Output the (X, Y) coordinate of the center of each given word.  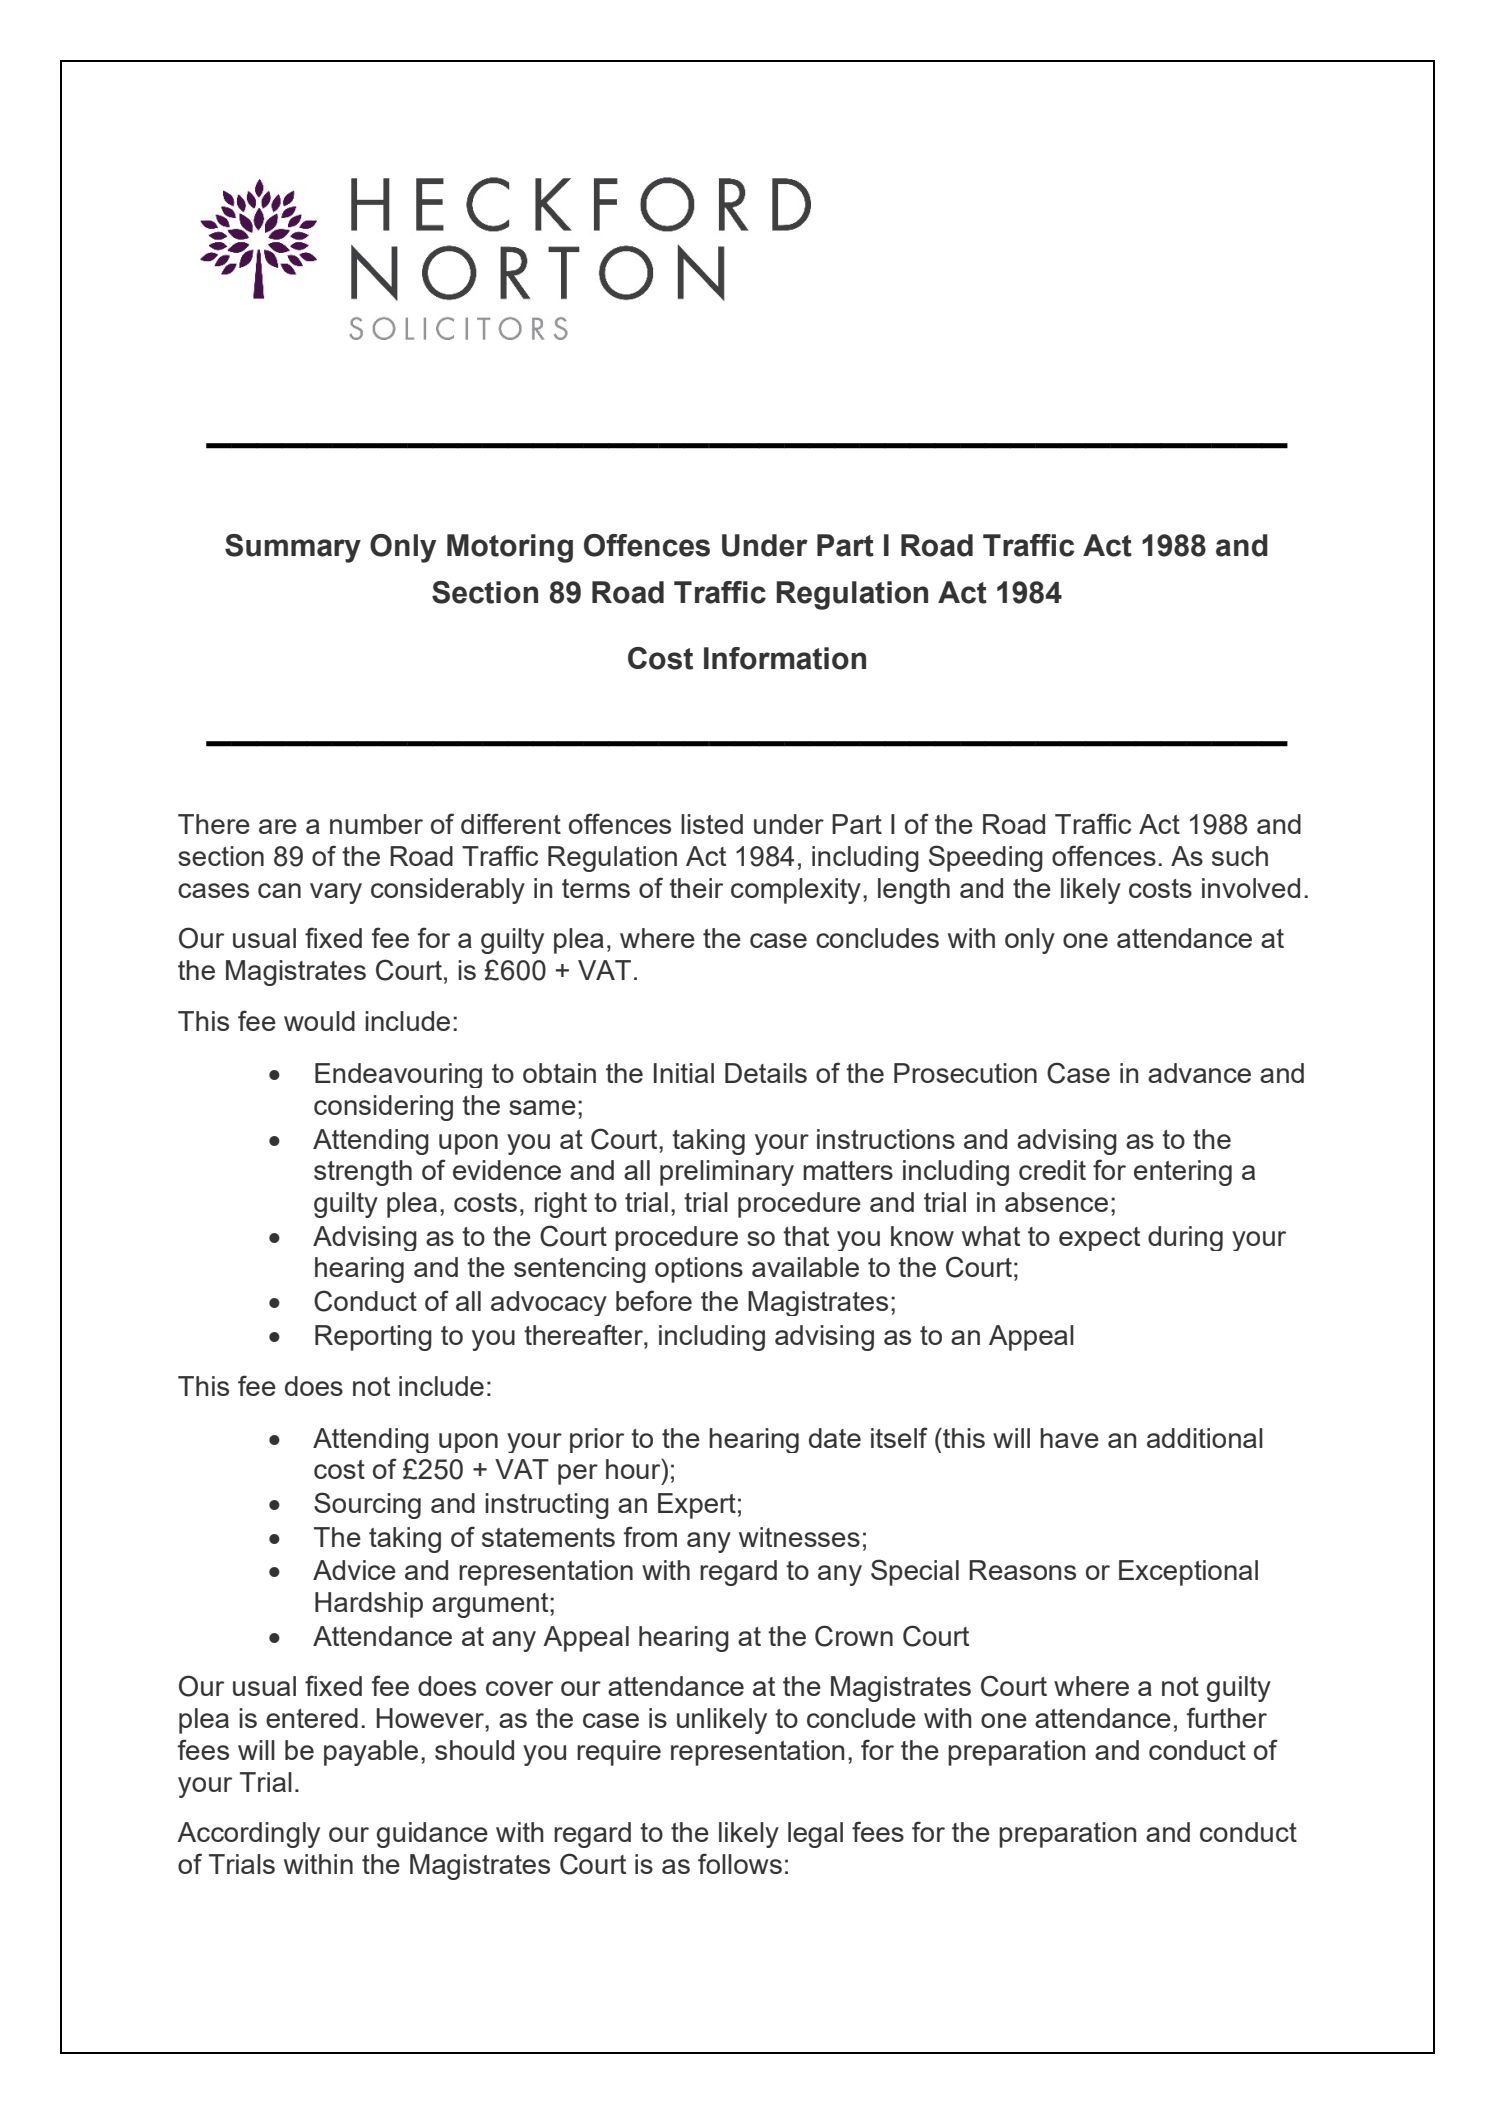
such (1240, 856)
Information (785, 658)
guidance (432, 1835)
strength (363, 1173)
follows (740, 1863)
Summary (293, 548)
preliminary (727, 1173)
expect (1099, 1239)
